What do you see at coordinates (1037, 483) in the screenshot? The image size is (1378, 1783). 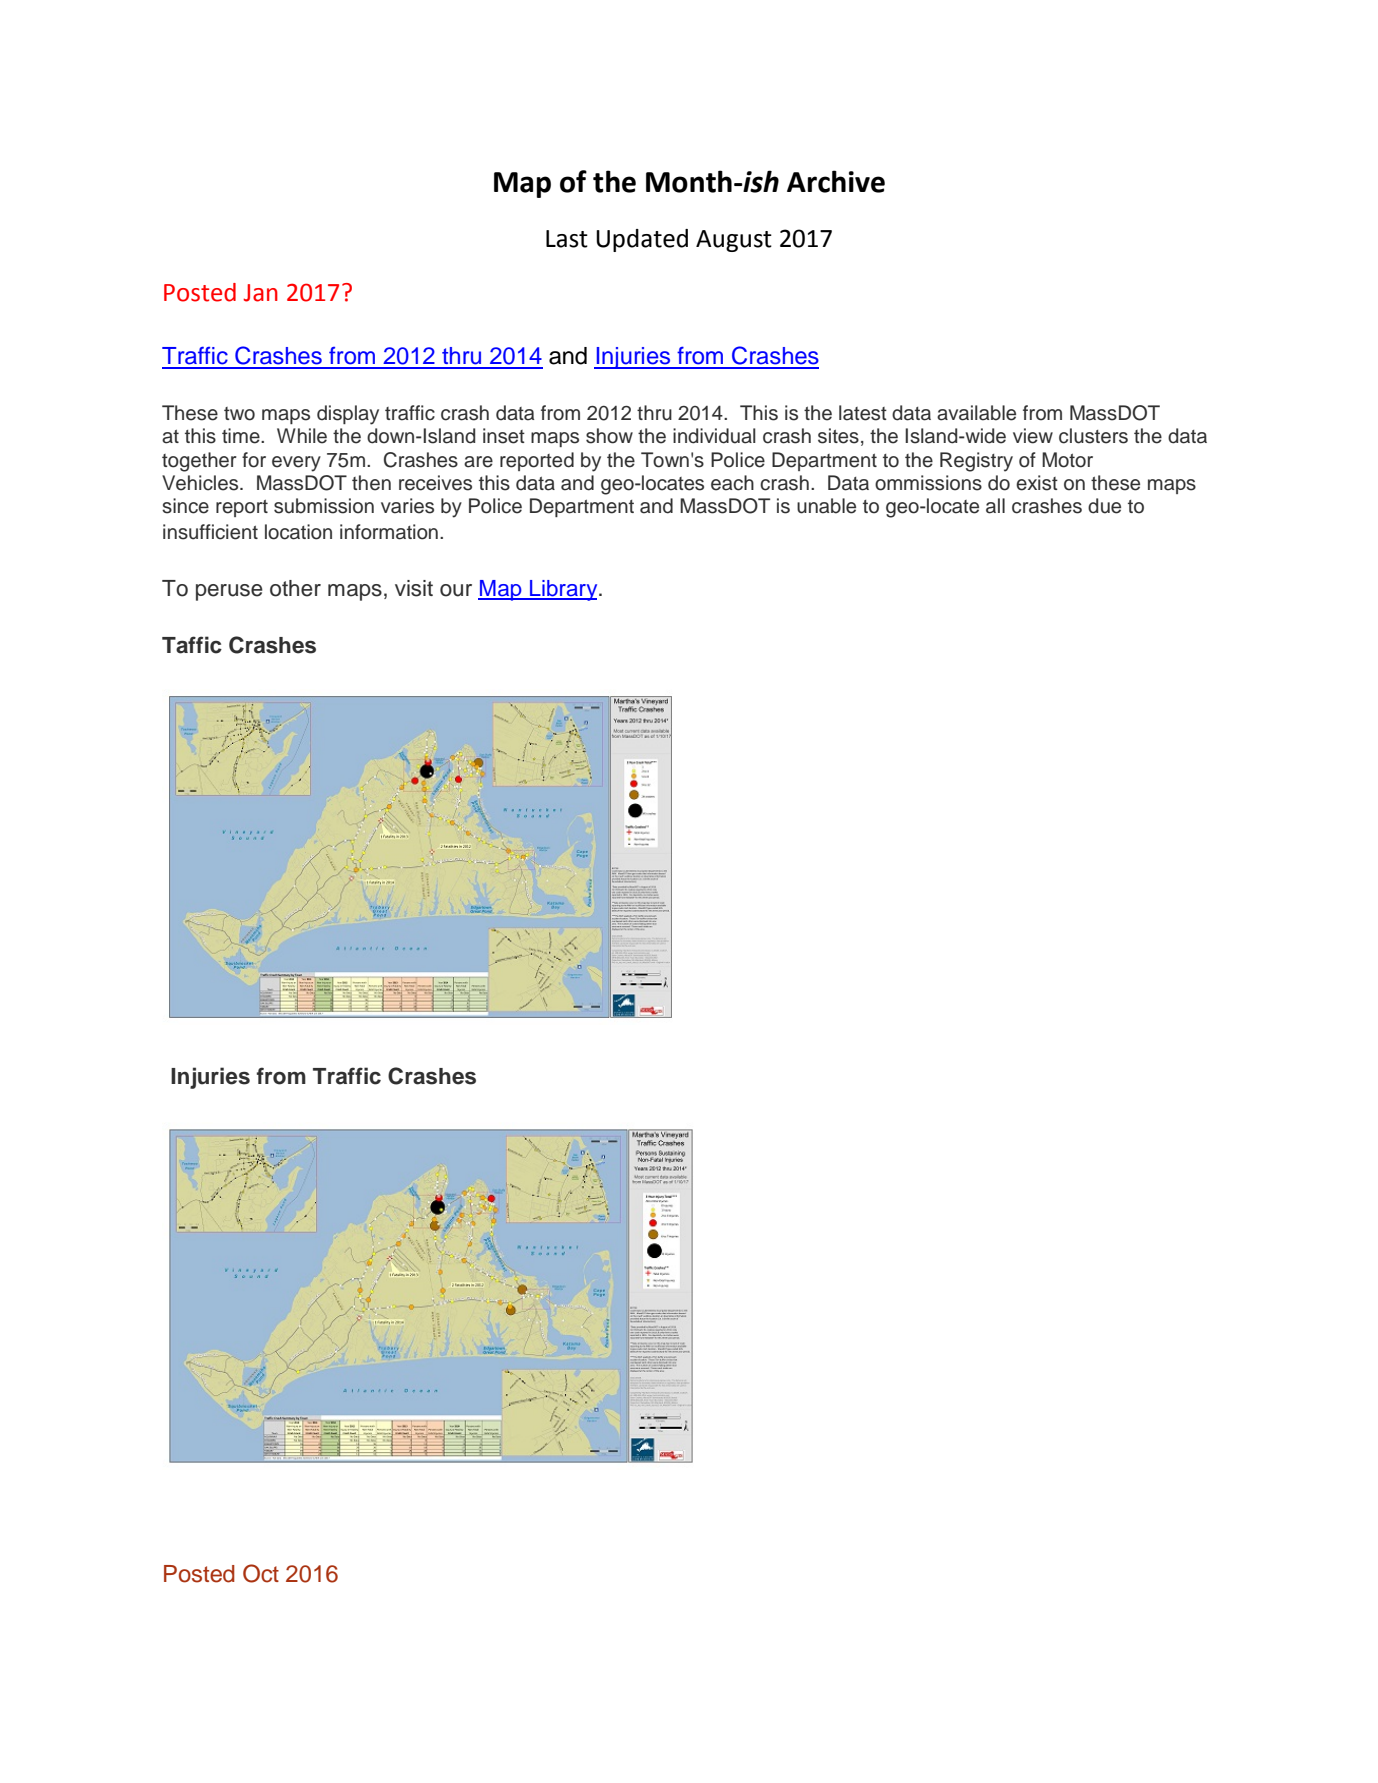 I see `exist` at bounding box center [1037, 483].
